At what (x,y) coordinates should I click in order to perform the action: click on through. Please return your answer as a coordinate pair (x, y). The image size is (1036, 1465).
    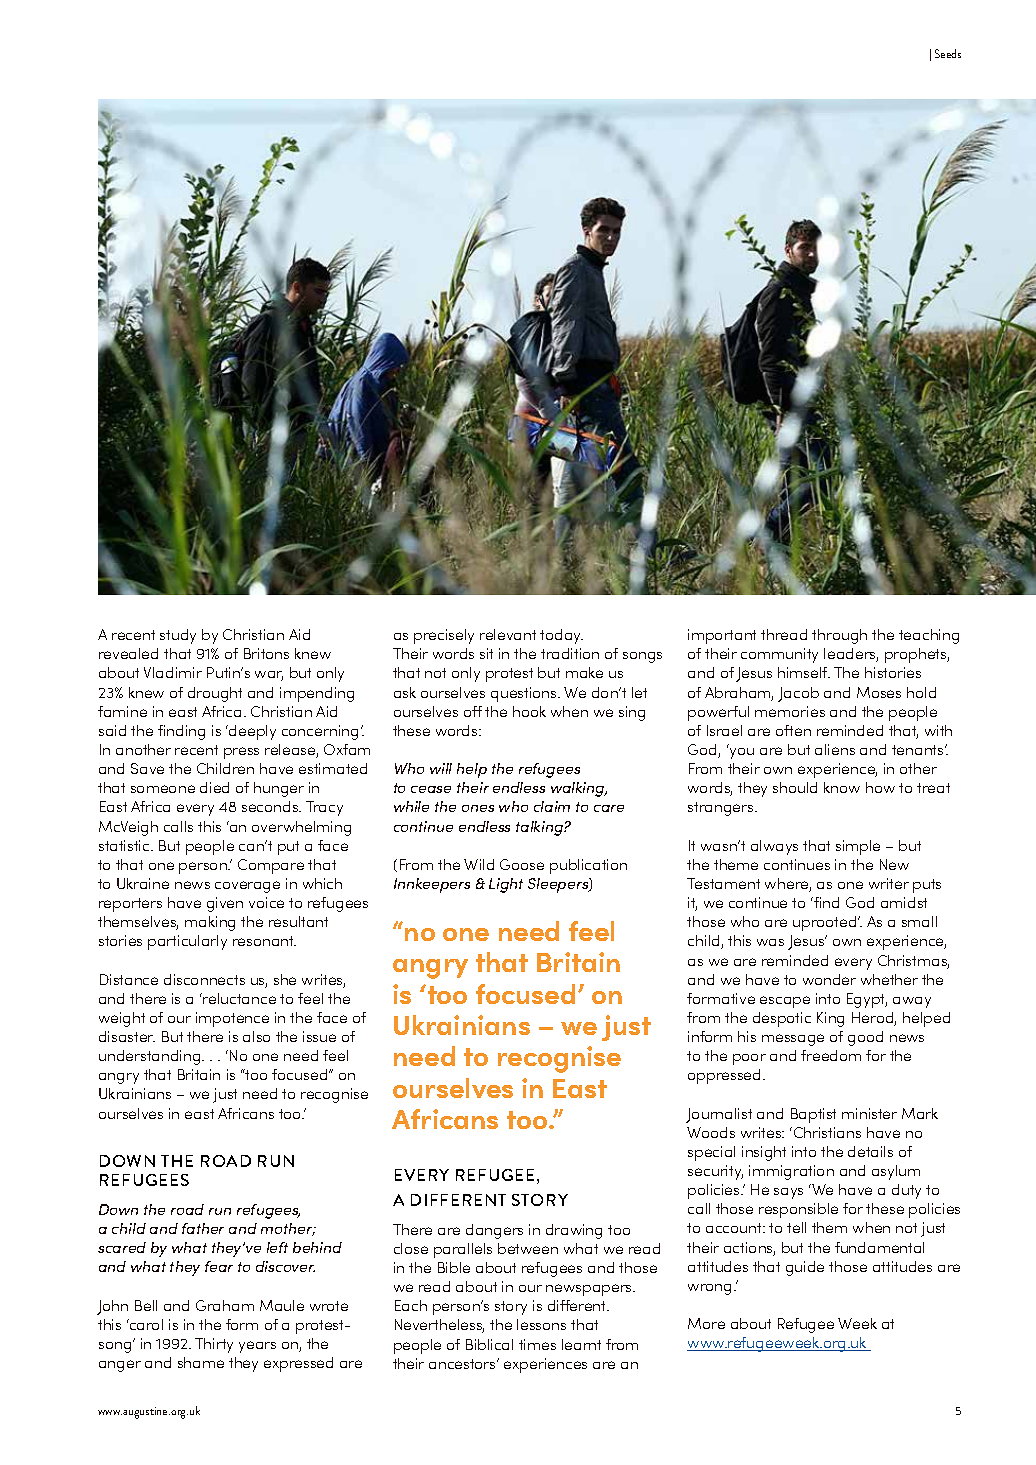
    Looking at the image, I should click on (839, 636).
